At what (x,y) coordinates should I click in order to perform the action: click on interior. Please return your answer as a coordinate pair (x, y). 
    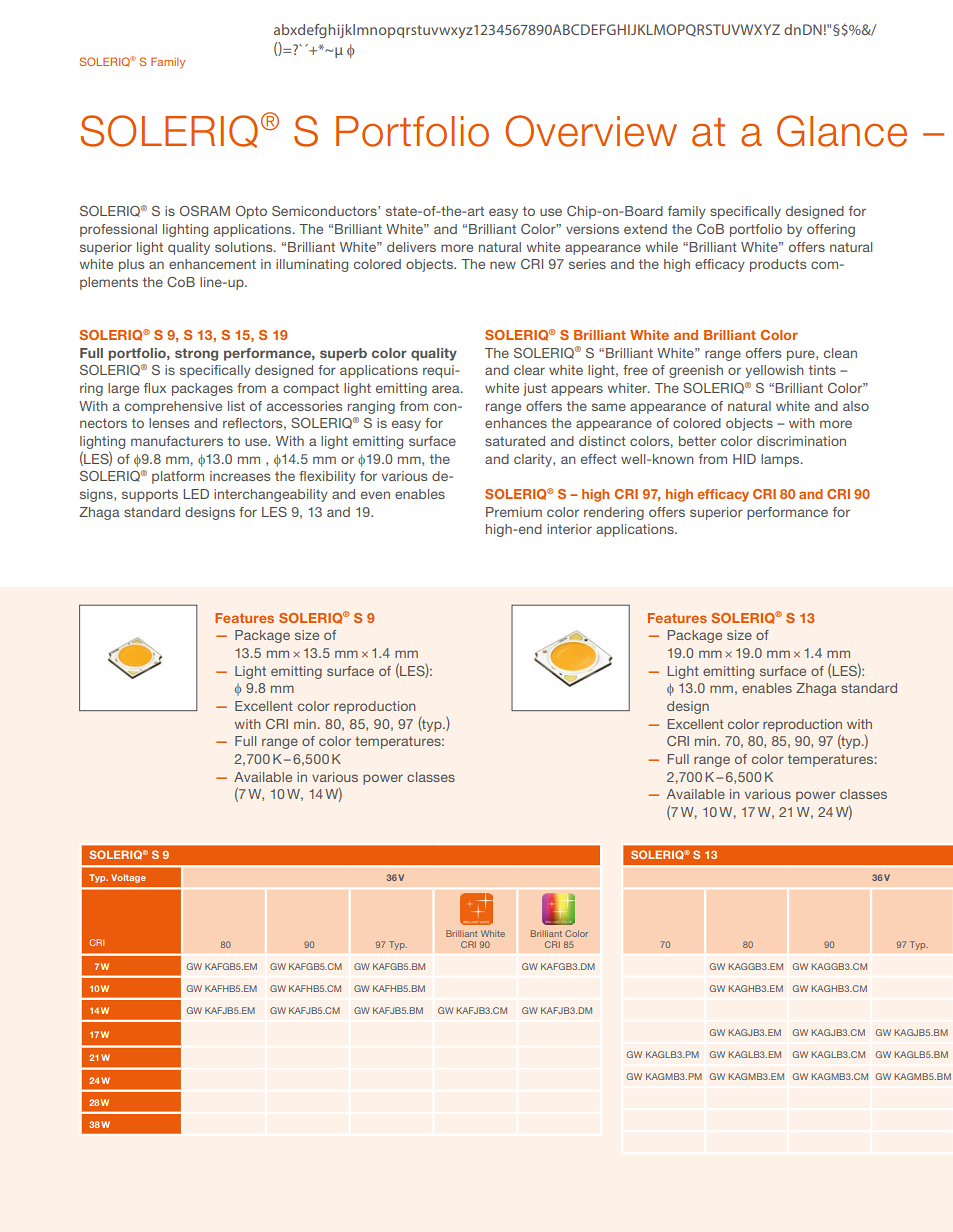
    Looking at the image, I should click on (569, 529).
